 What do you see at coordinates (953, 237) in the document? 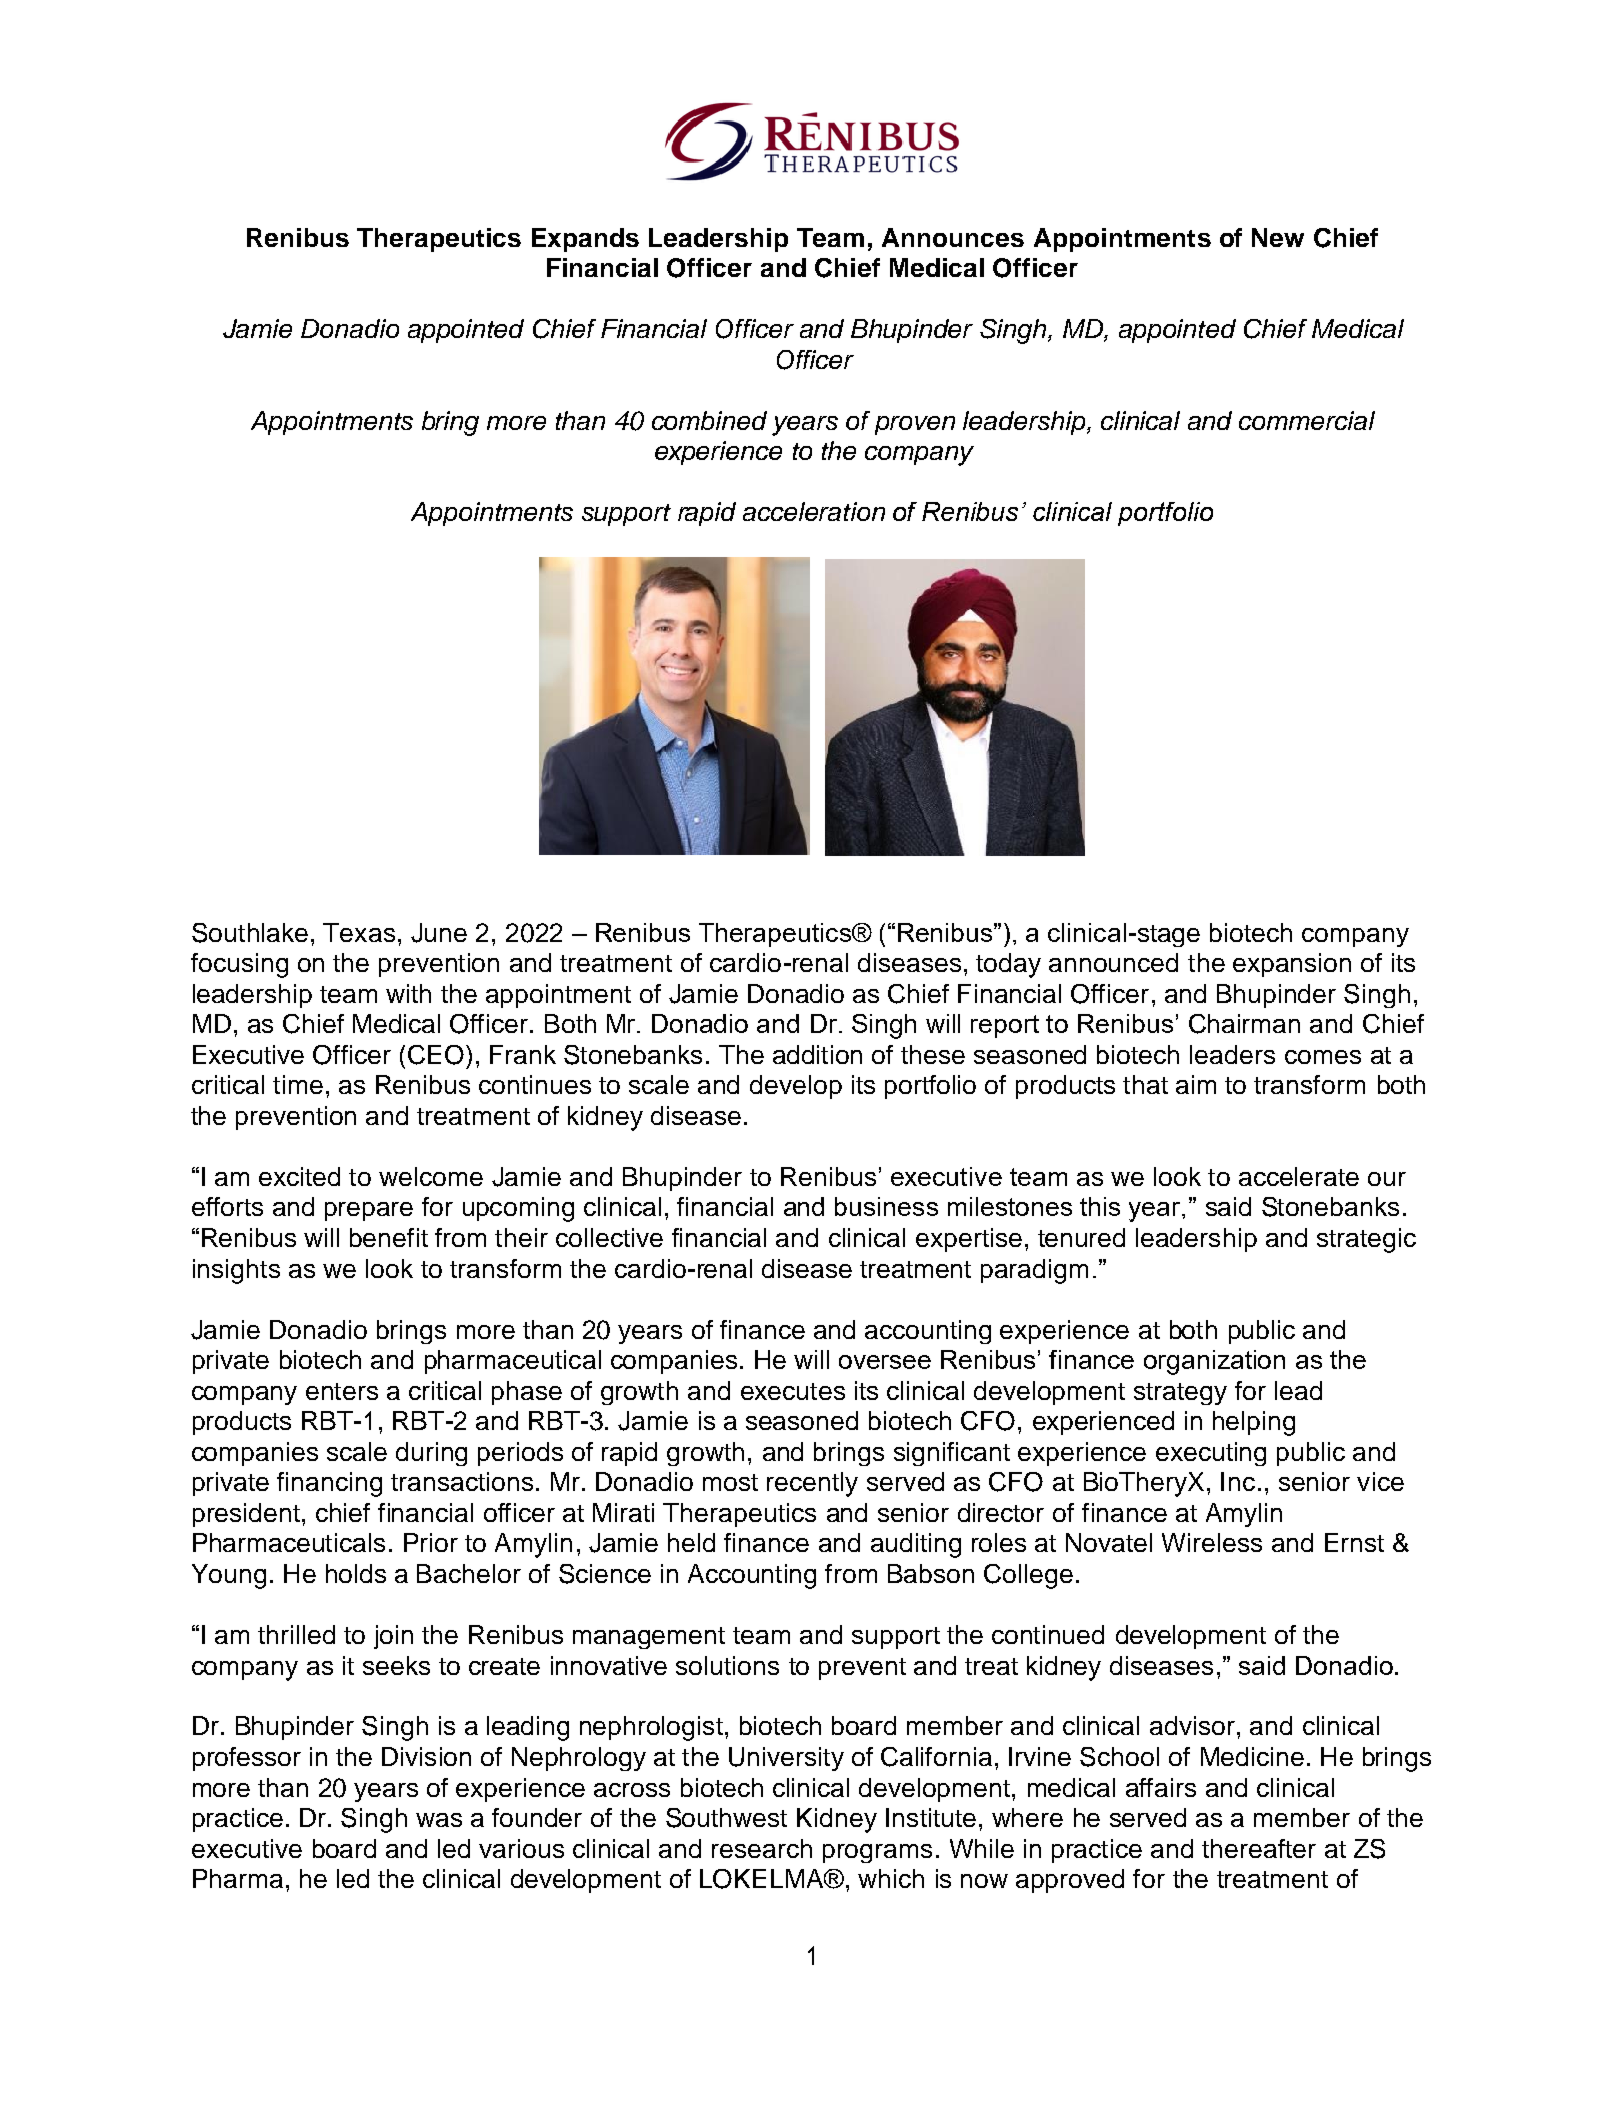
I see `Announces` at bounding box center [953, 237].
